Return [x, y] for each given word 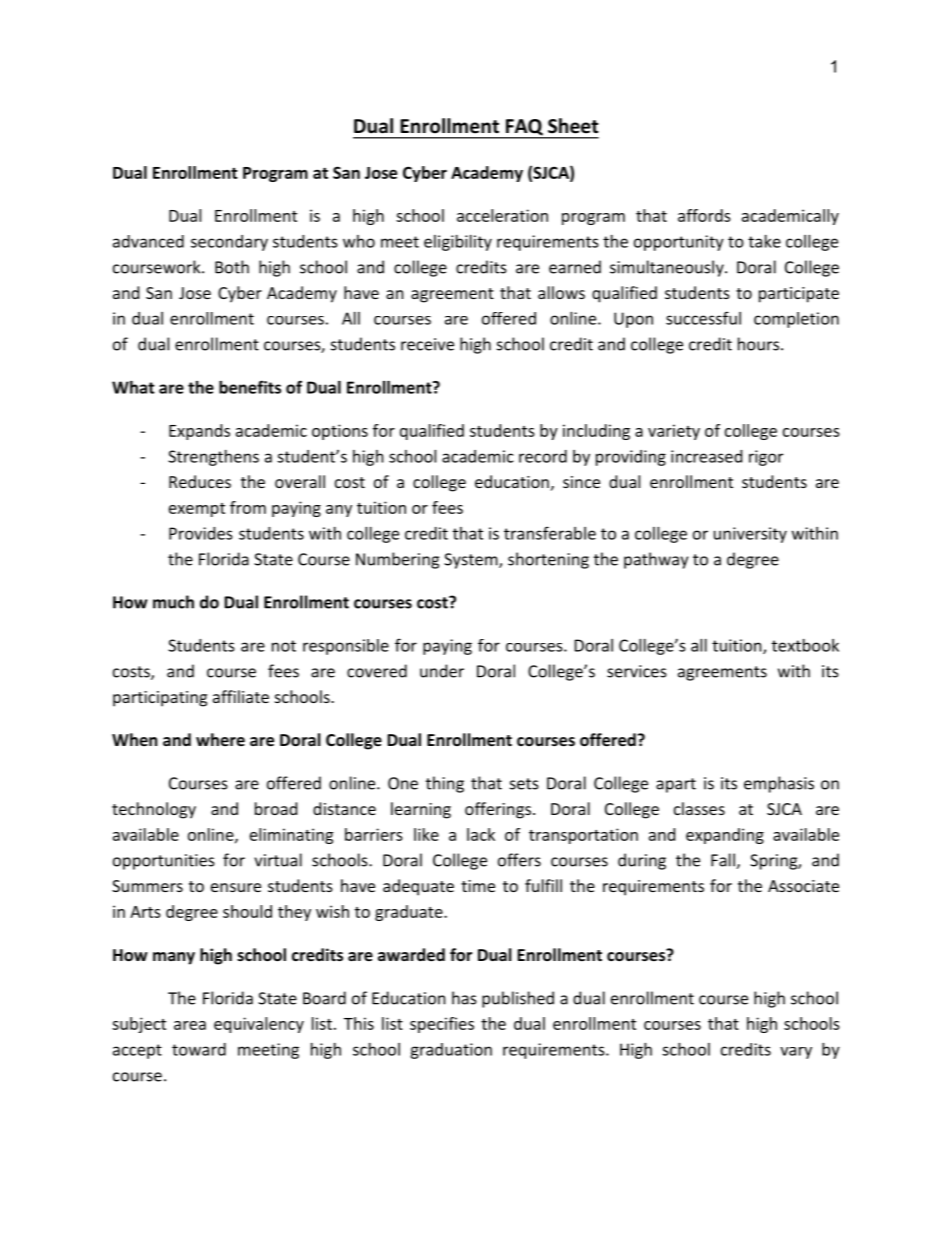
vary [796, 1053]
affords [704, 215]
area [190, 1025]
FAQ [524, 128]
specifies [442, 1025]
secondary [229, 243]
